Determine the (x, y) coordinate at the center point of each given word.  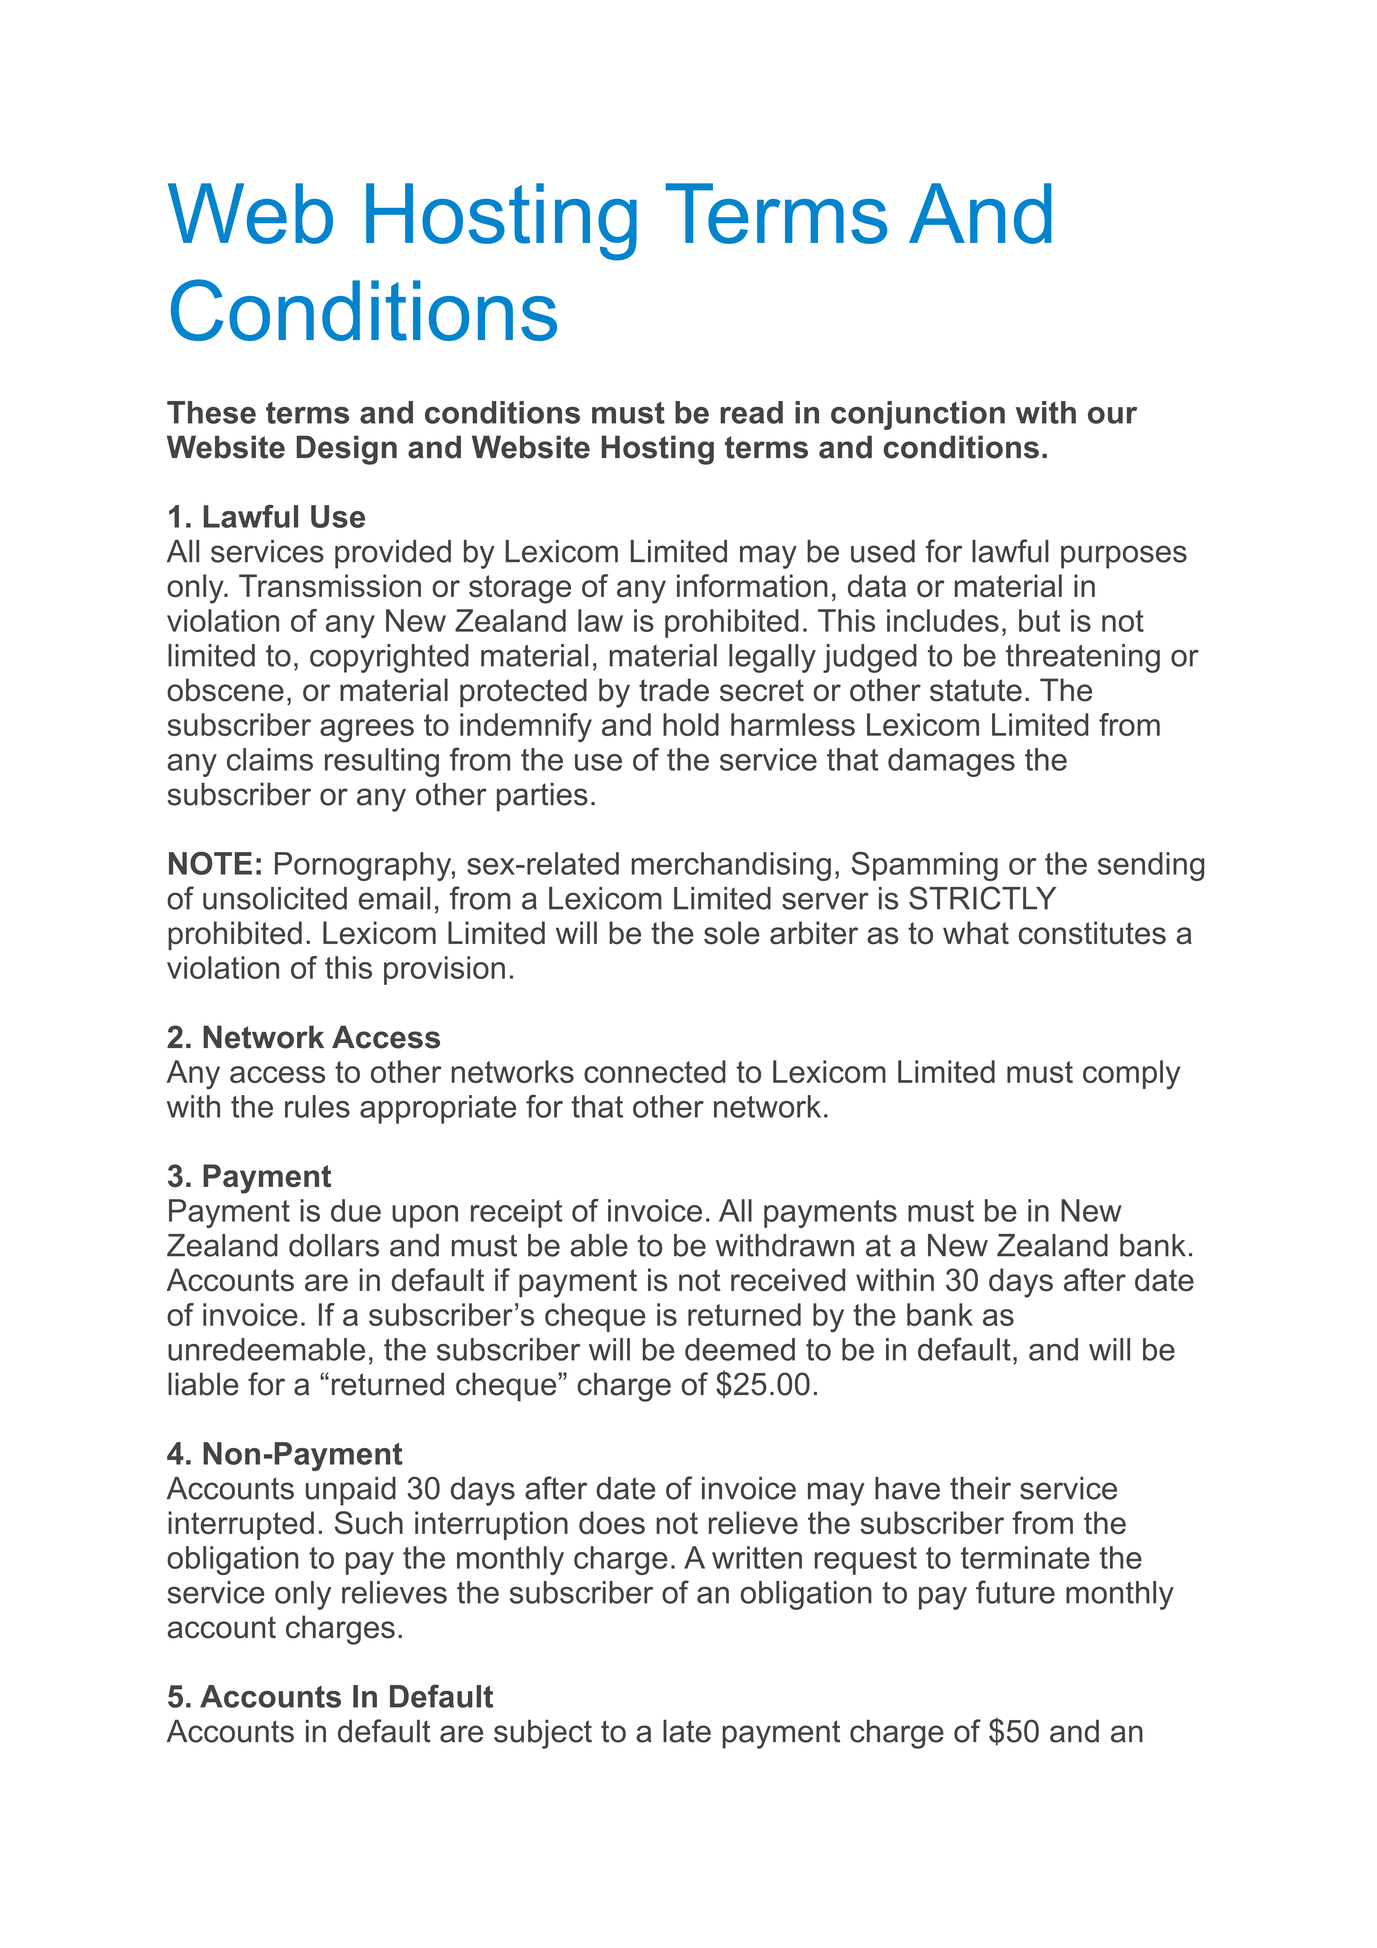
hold (691, 724)
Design (346, 450)
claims (270, 759)
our (1112, 415)
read (751, 412)
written (757, 1557)
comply (1131, 1075)
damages (951, 762)
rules (317, 1106)
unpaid (351, 1491)
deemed (740, 1349)
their (980, 1488)
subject (543, 1734)
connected (655, 1071)
